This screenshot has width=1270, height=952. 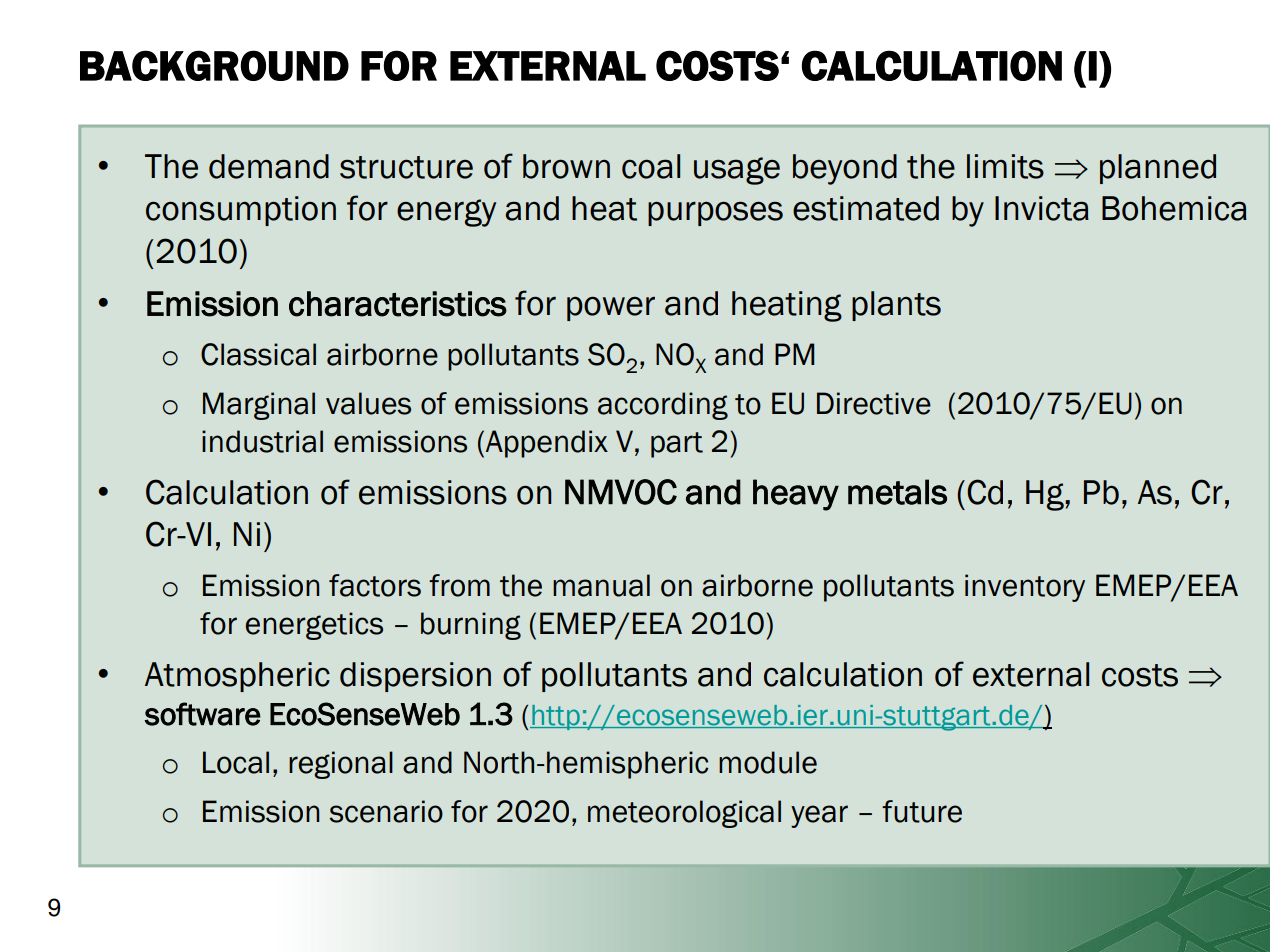 I want to click on coal, so click(x=651, y=166).
